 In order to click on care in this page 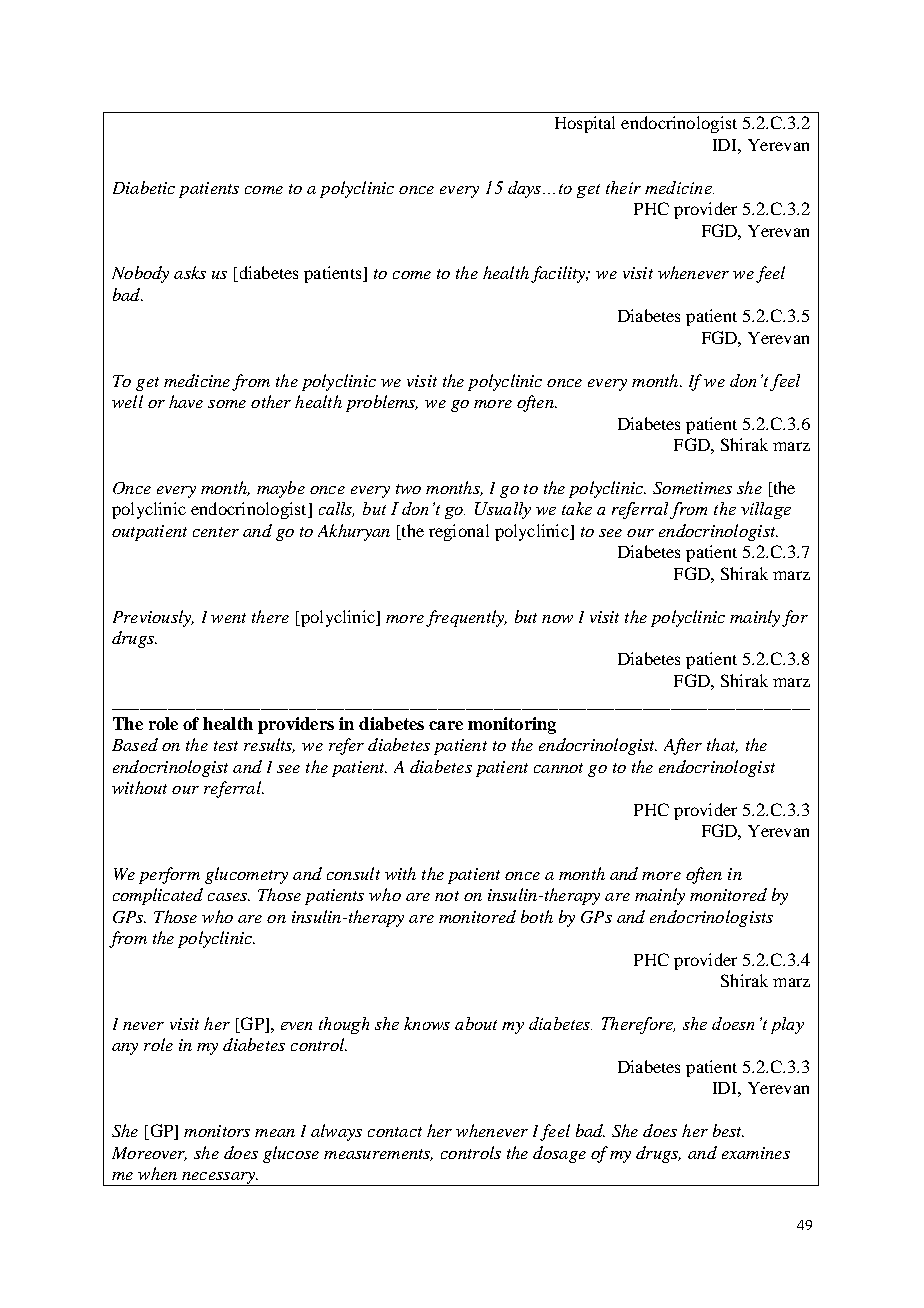, I will do `click(446, 725)`.
